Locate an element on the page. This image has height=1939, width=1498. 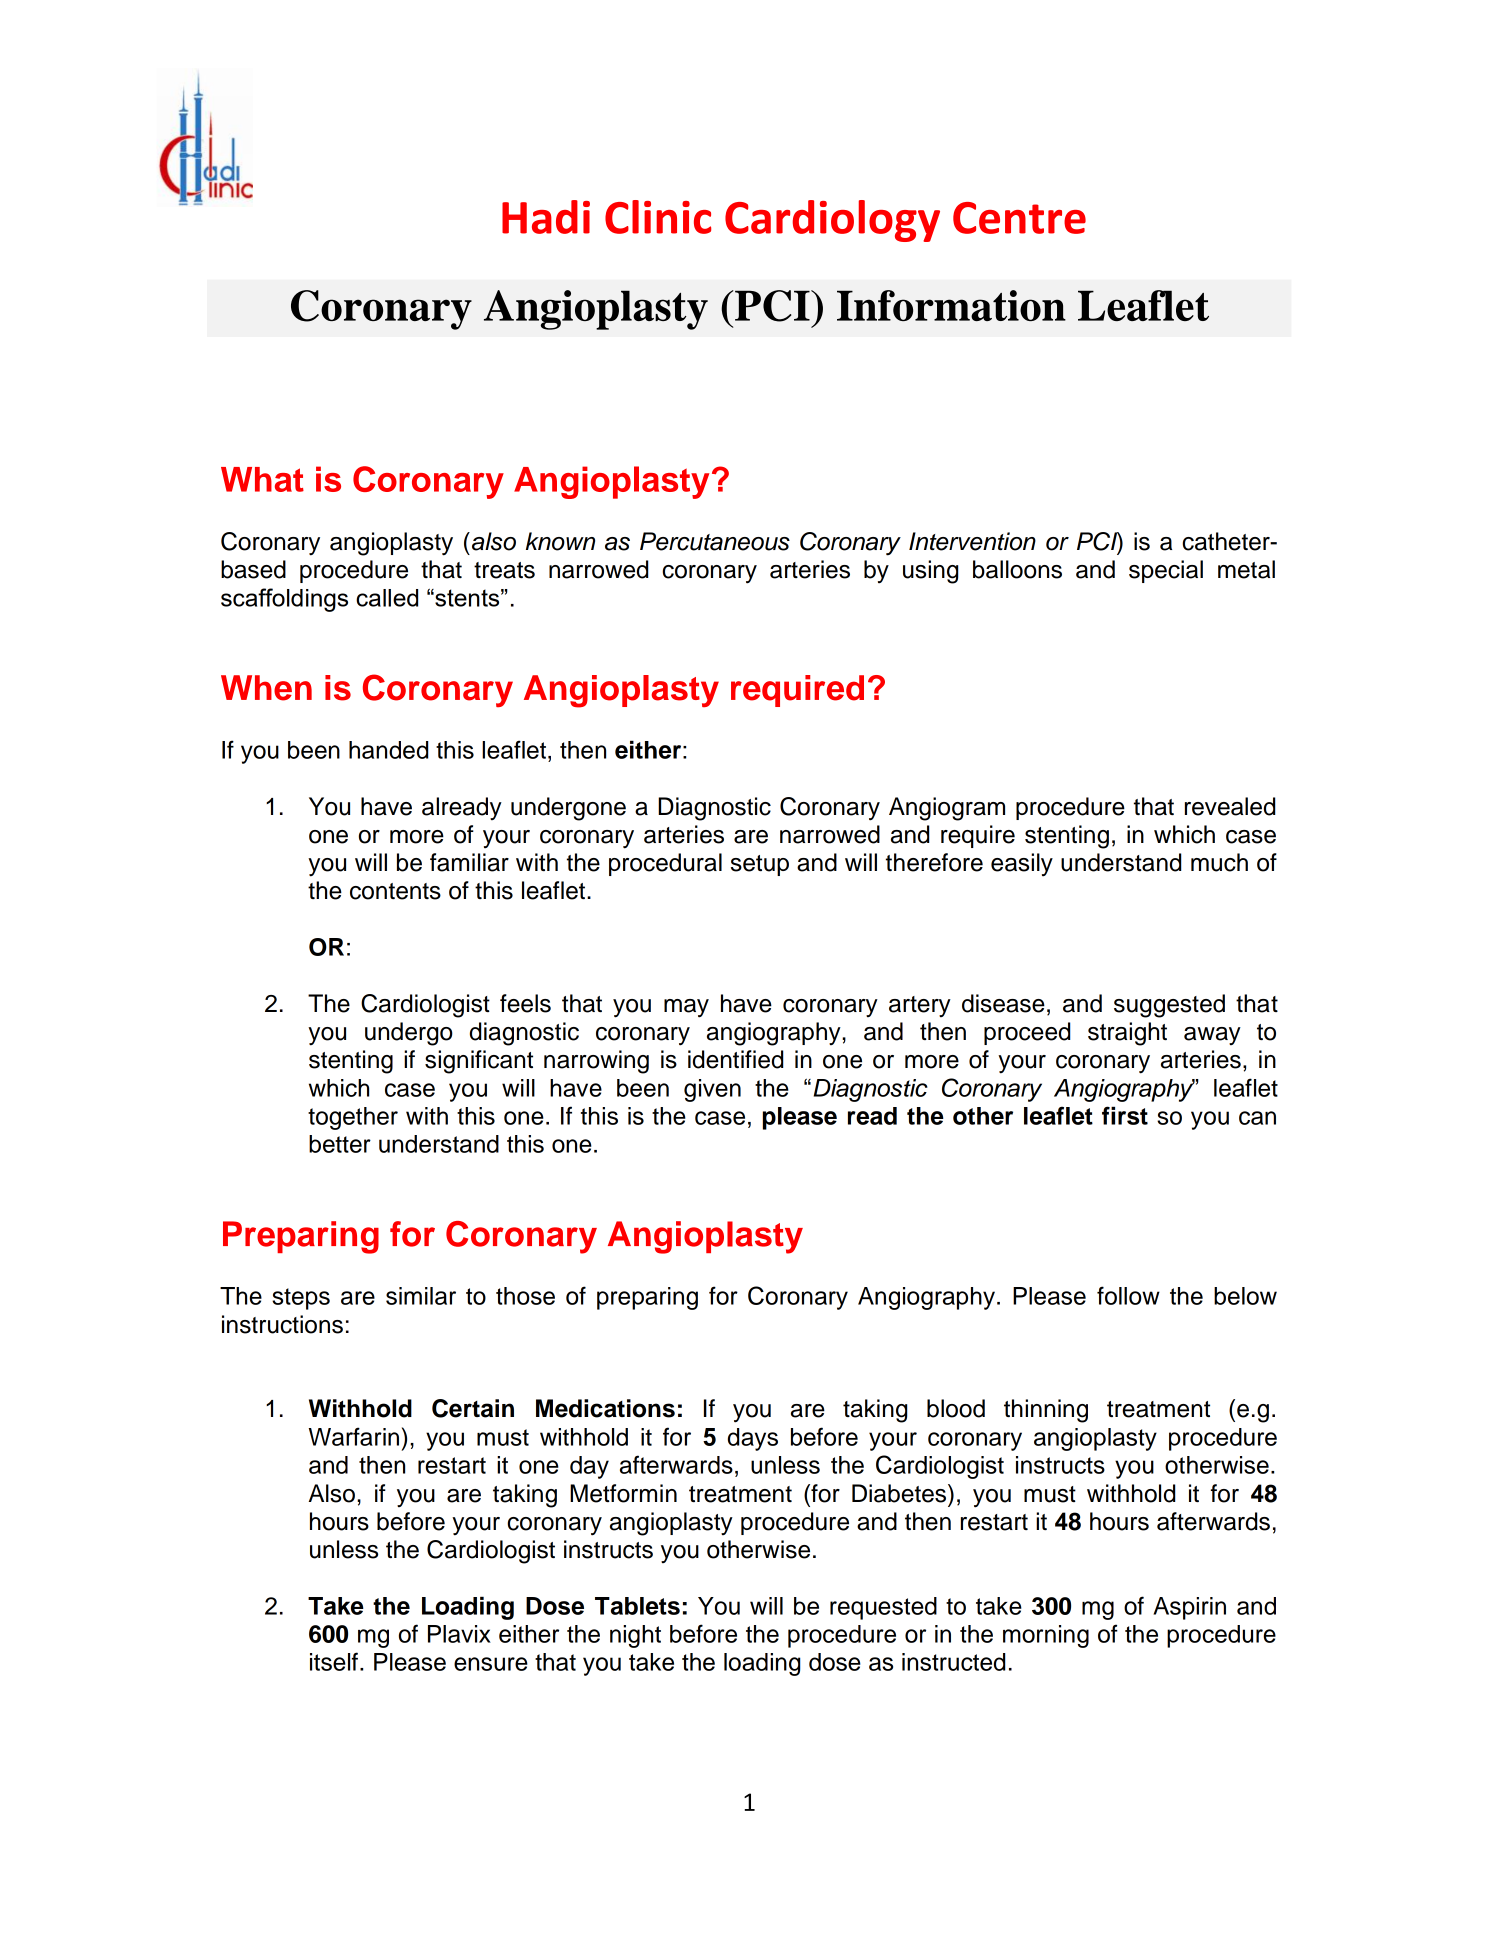
Centre is located at coordinates (1019, 218).
